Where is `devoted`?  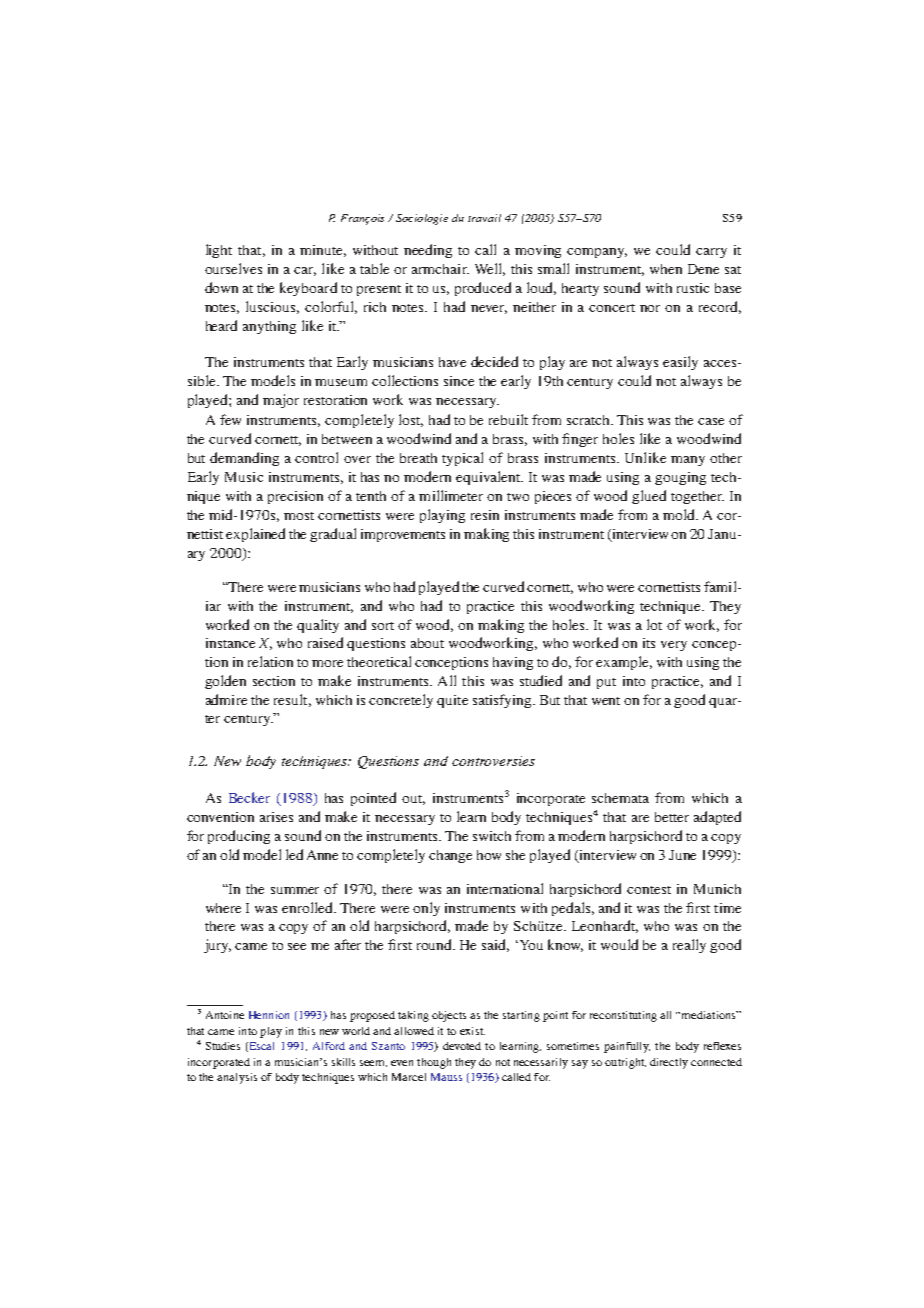
devoted is located at coordinates (462, 1046).
